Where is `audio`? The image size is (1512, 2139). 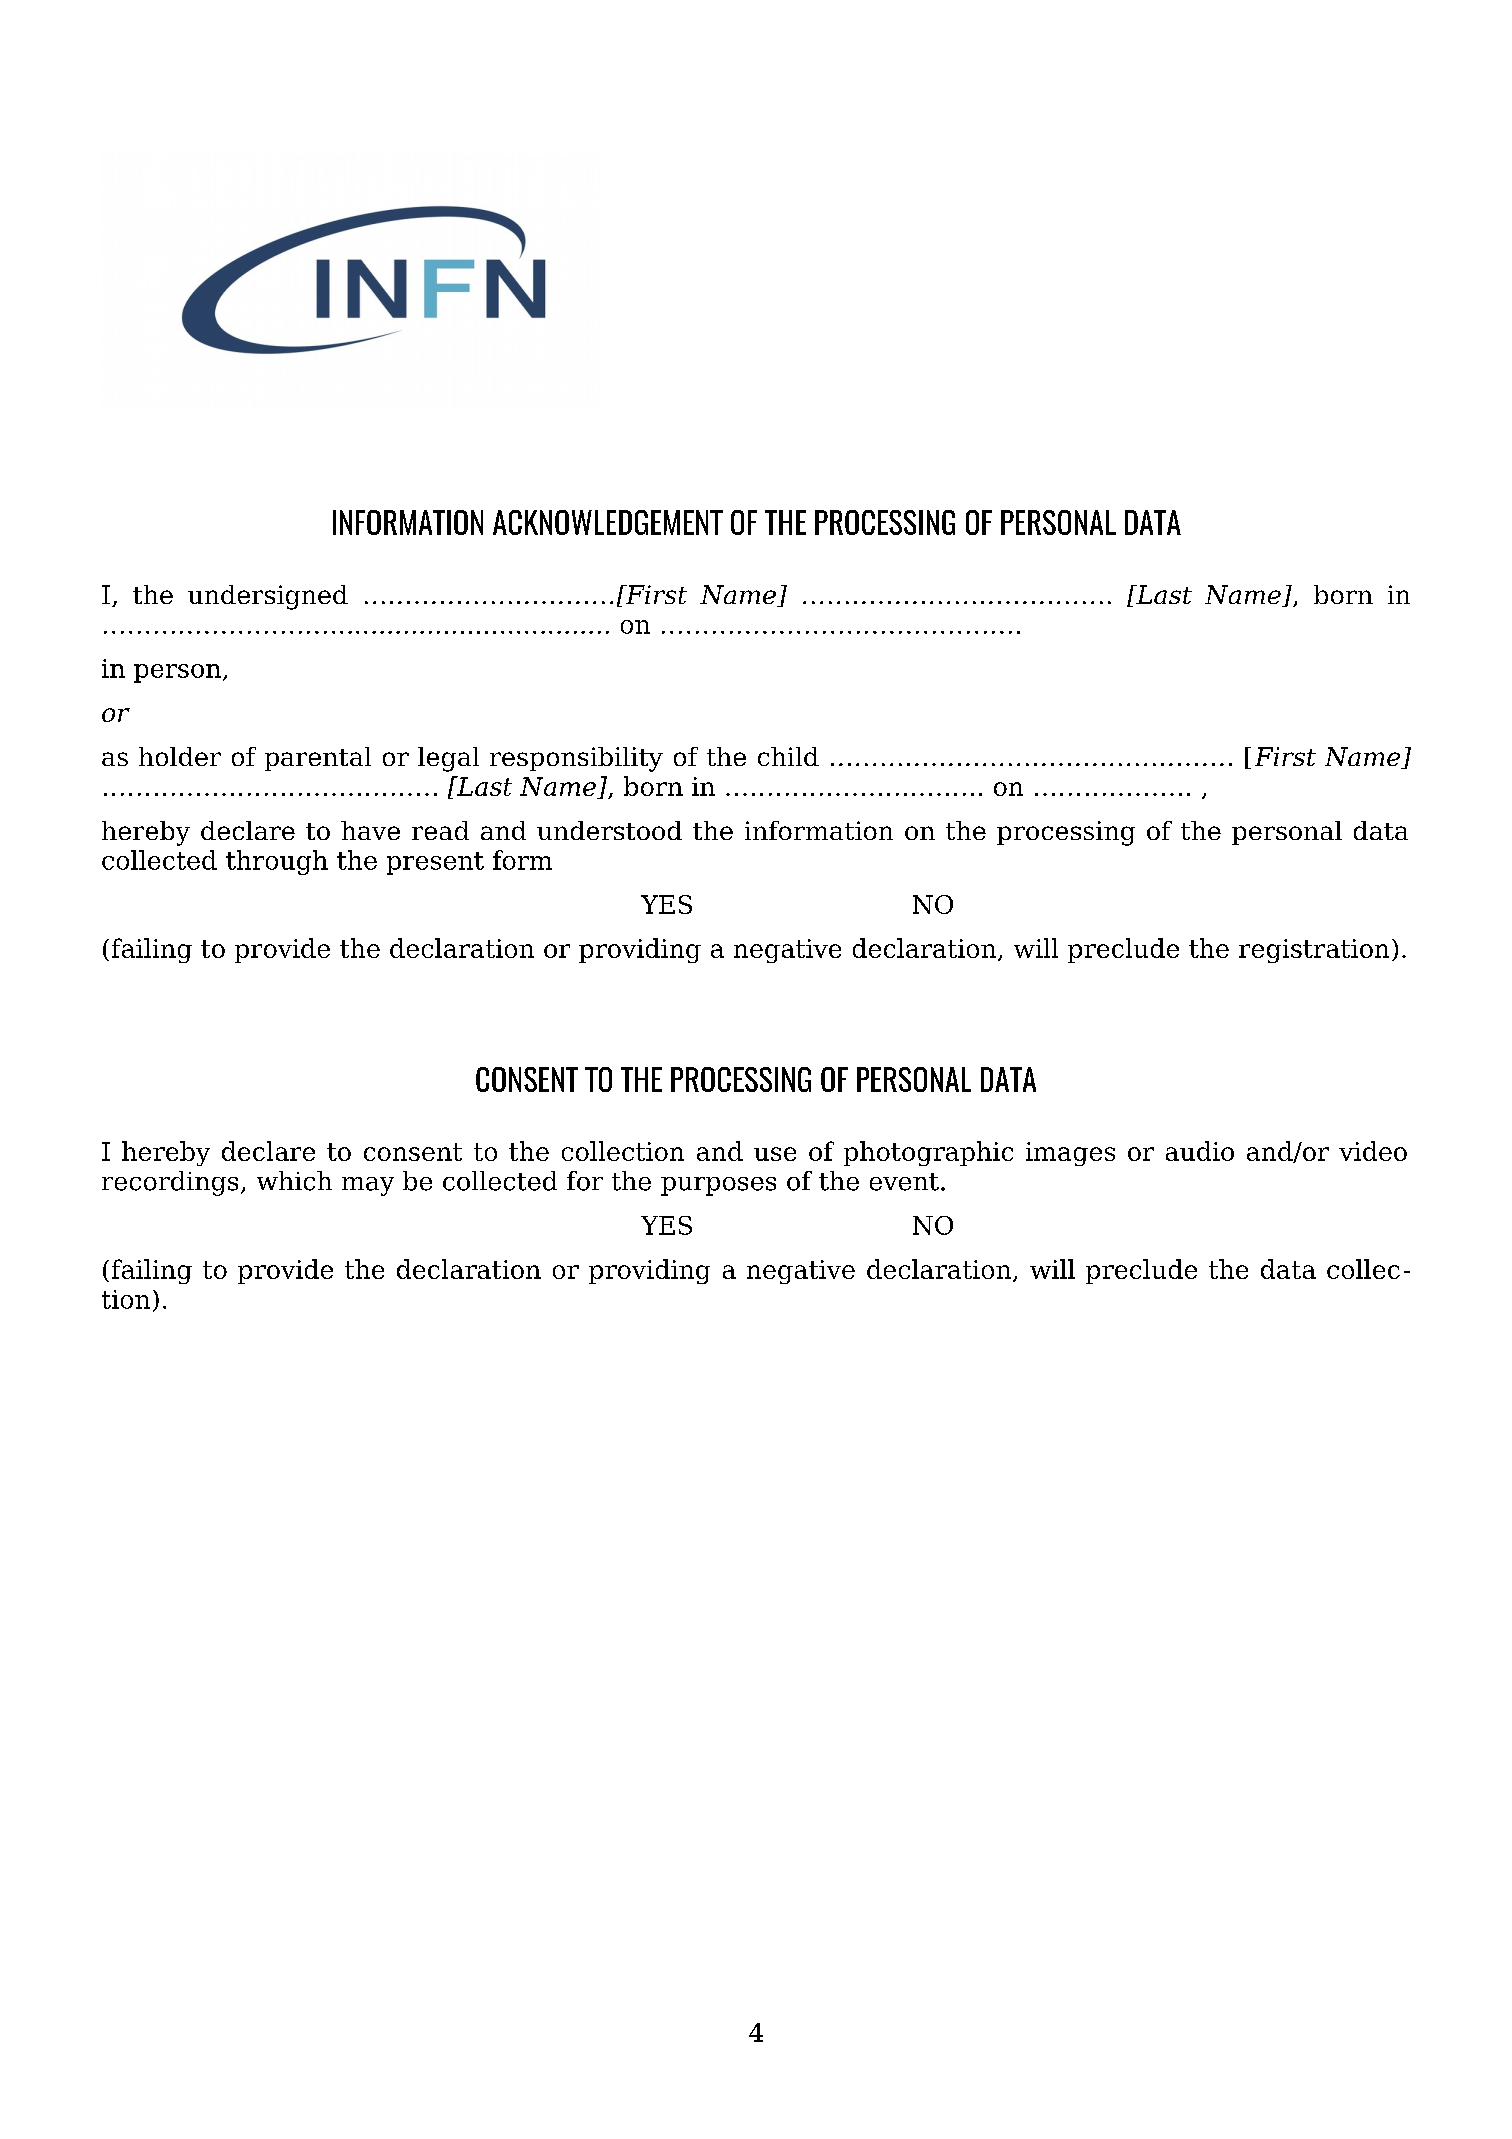 audio is located at coordinates (1200, 1151).
